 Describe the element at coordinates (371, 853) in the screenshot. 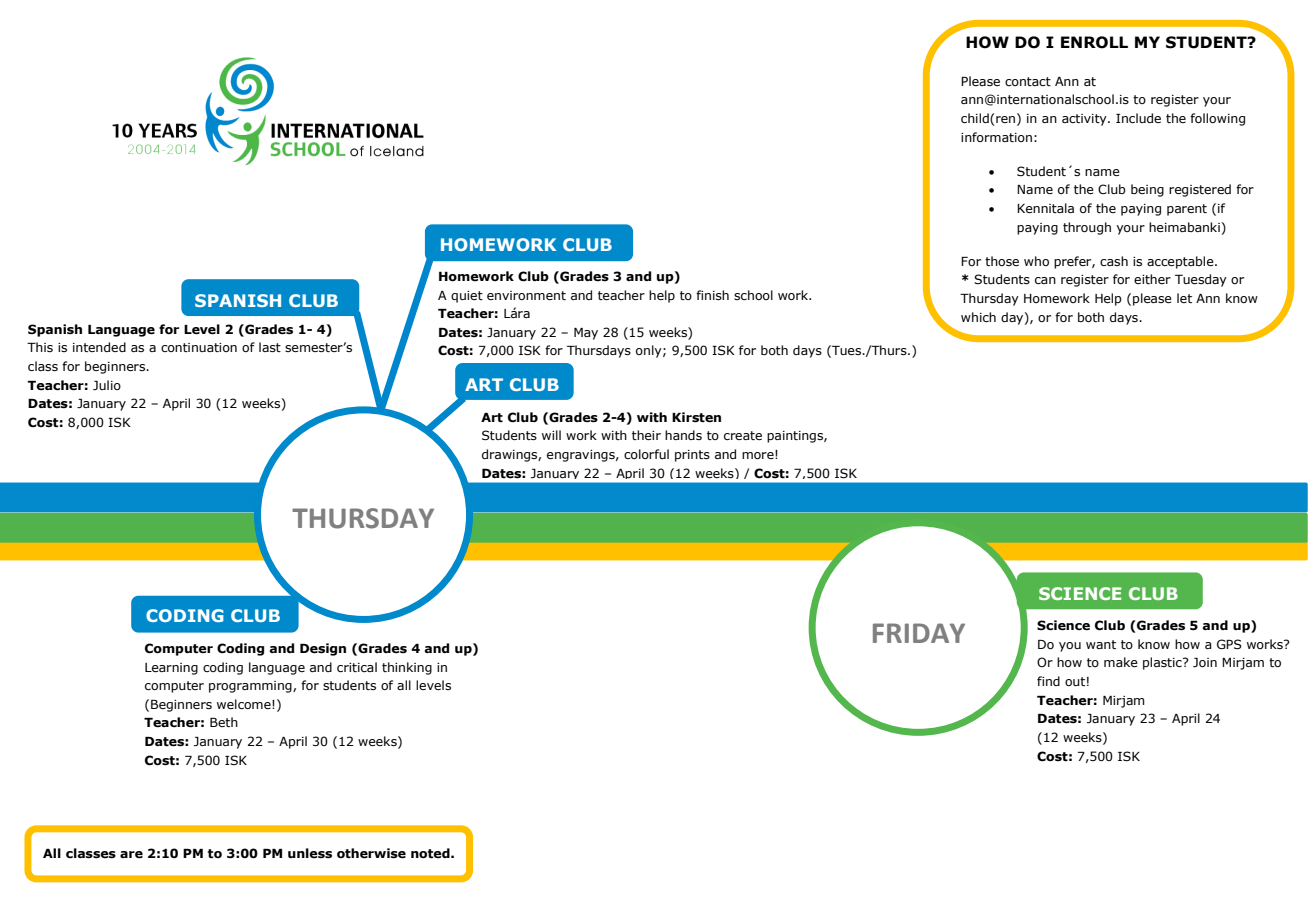

I see `otherwise` at that location.
